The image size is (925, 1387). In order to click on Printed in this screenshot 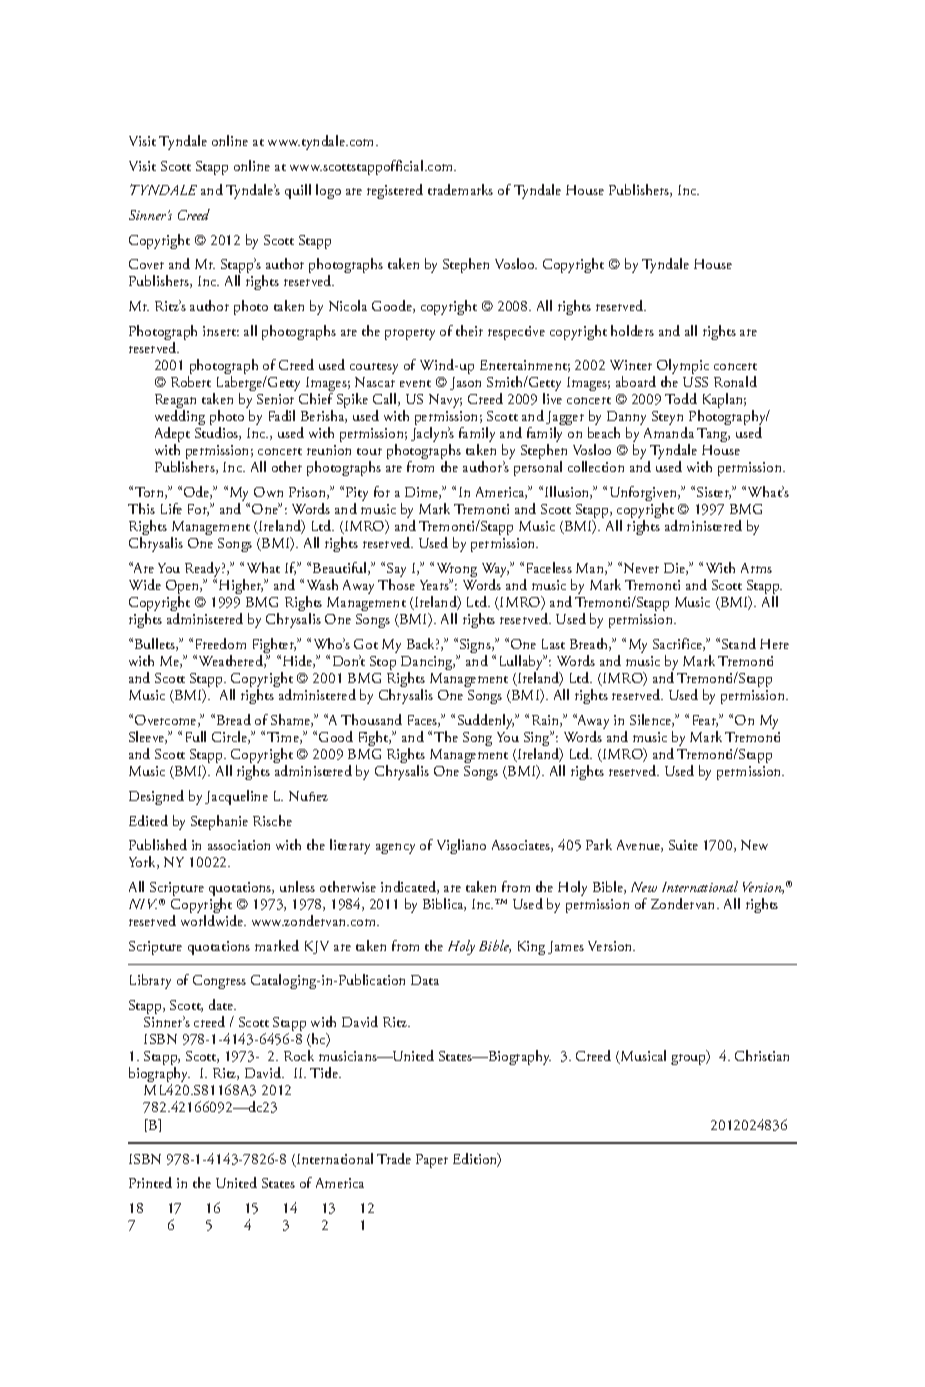, I will do `click(150, 1182)`.
